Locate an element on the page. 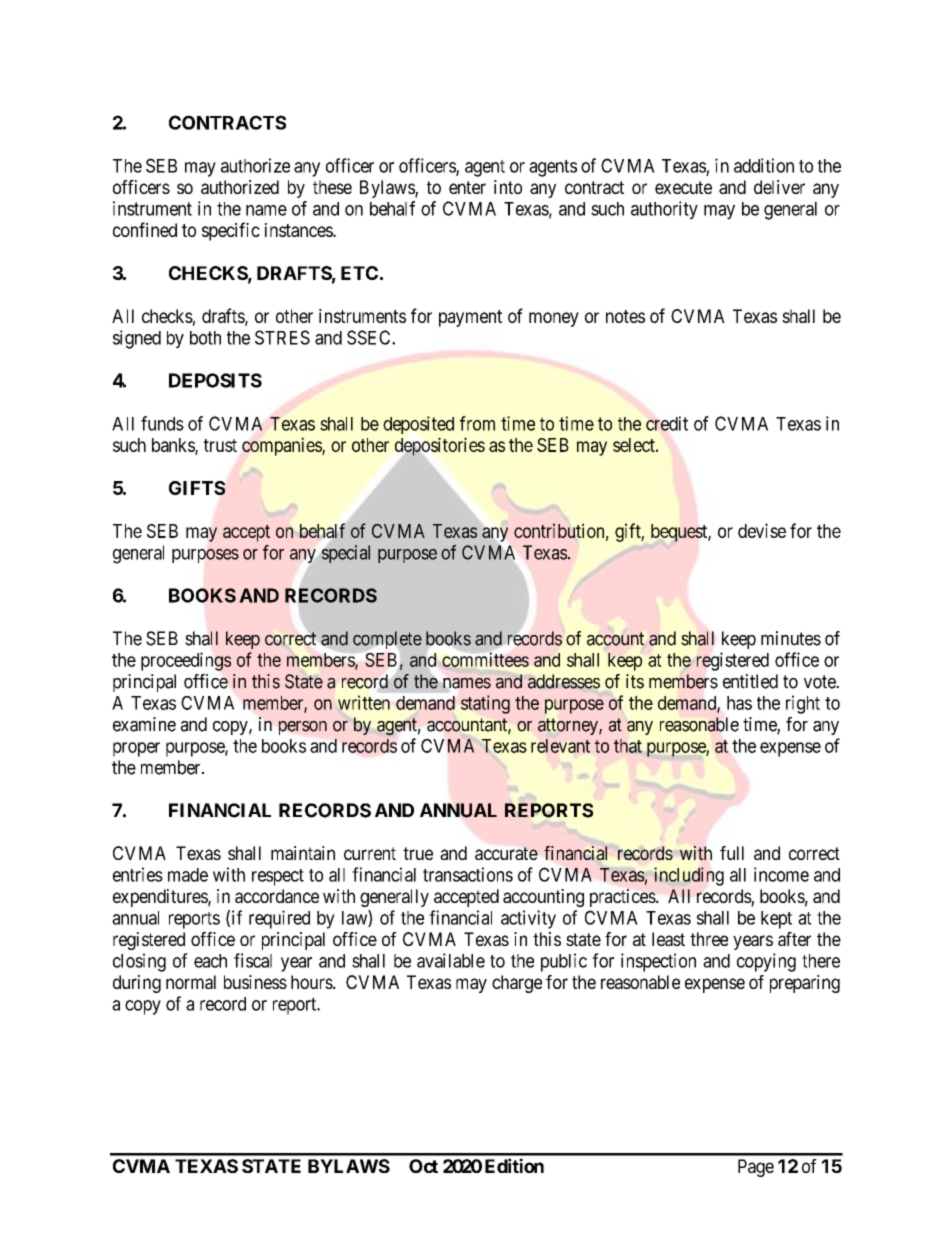 The width and height of the document is (952, 1233). available is located at coordinates (451, 960).
